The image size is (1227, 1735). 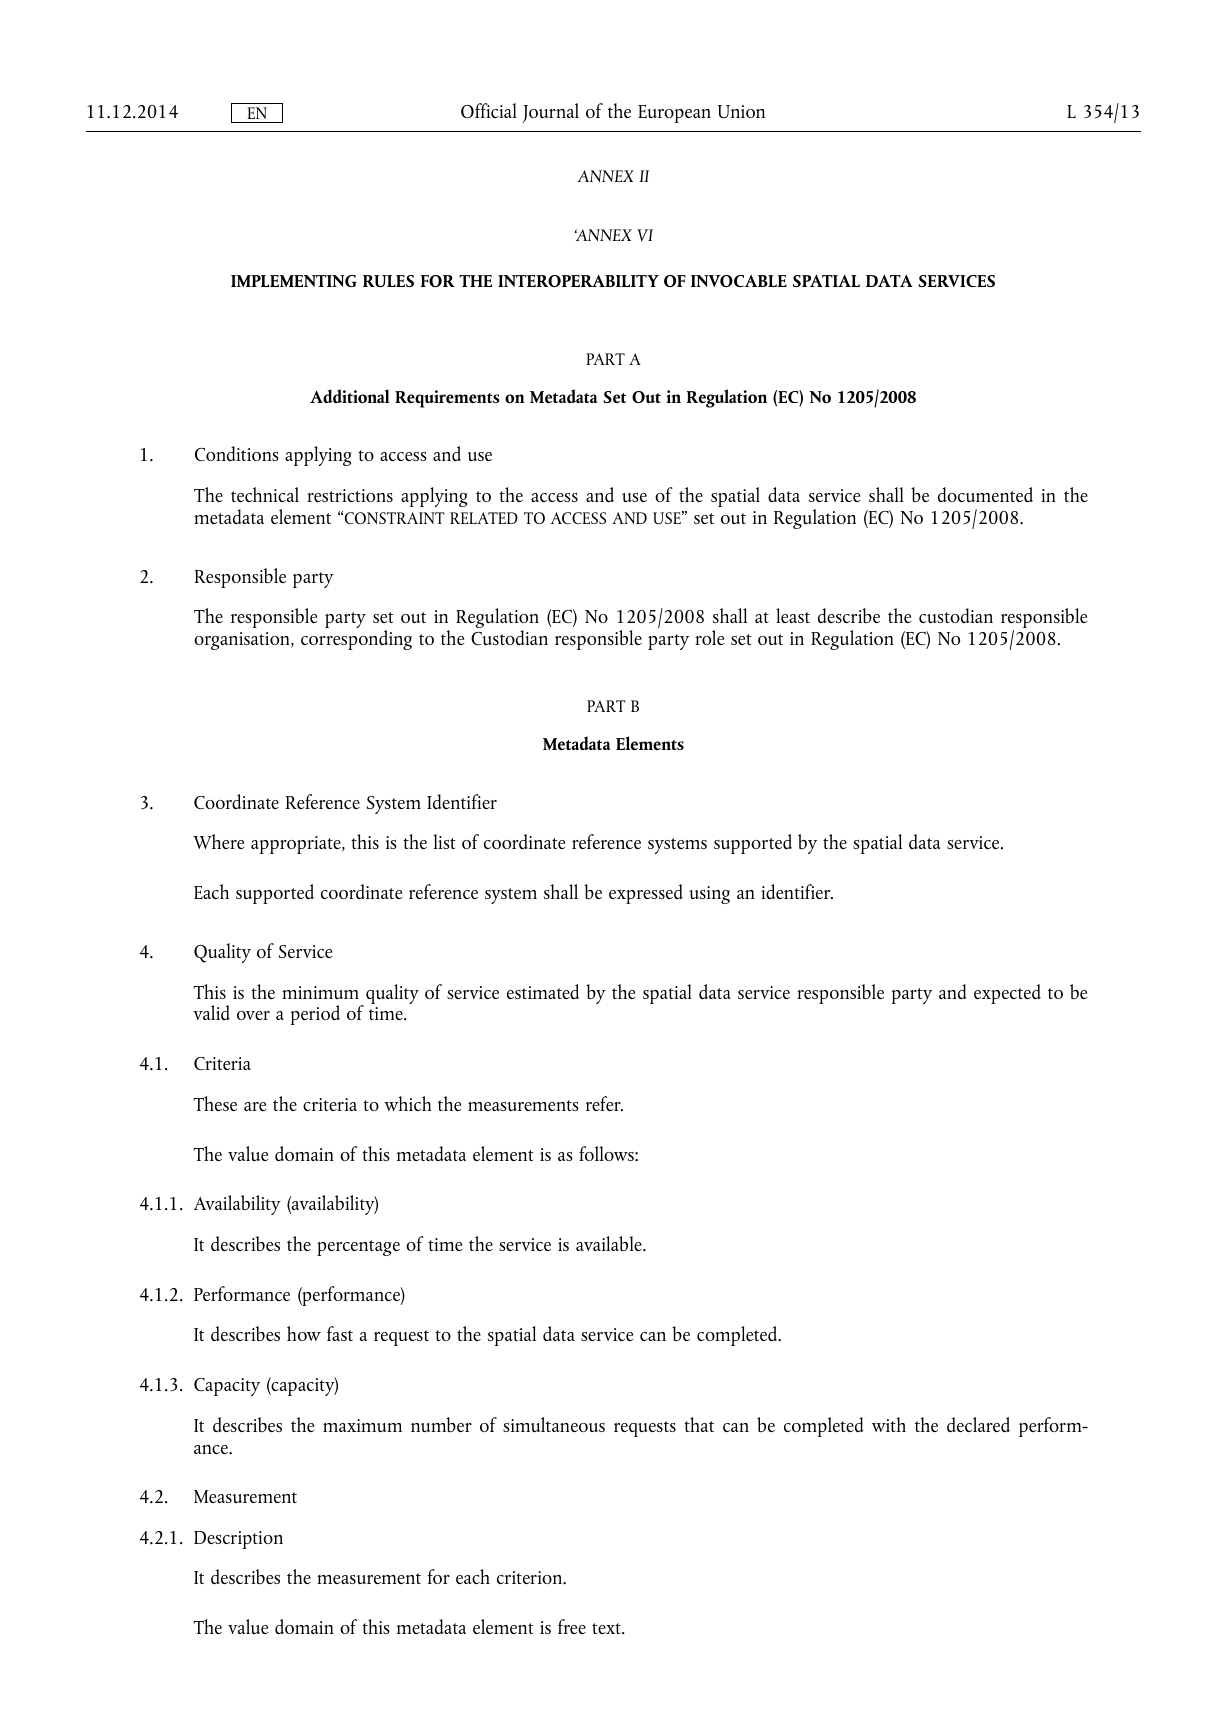 I want to click on Journal, so click(x=550, y=113).
